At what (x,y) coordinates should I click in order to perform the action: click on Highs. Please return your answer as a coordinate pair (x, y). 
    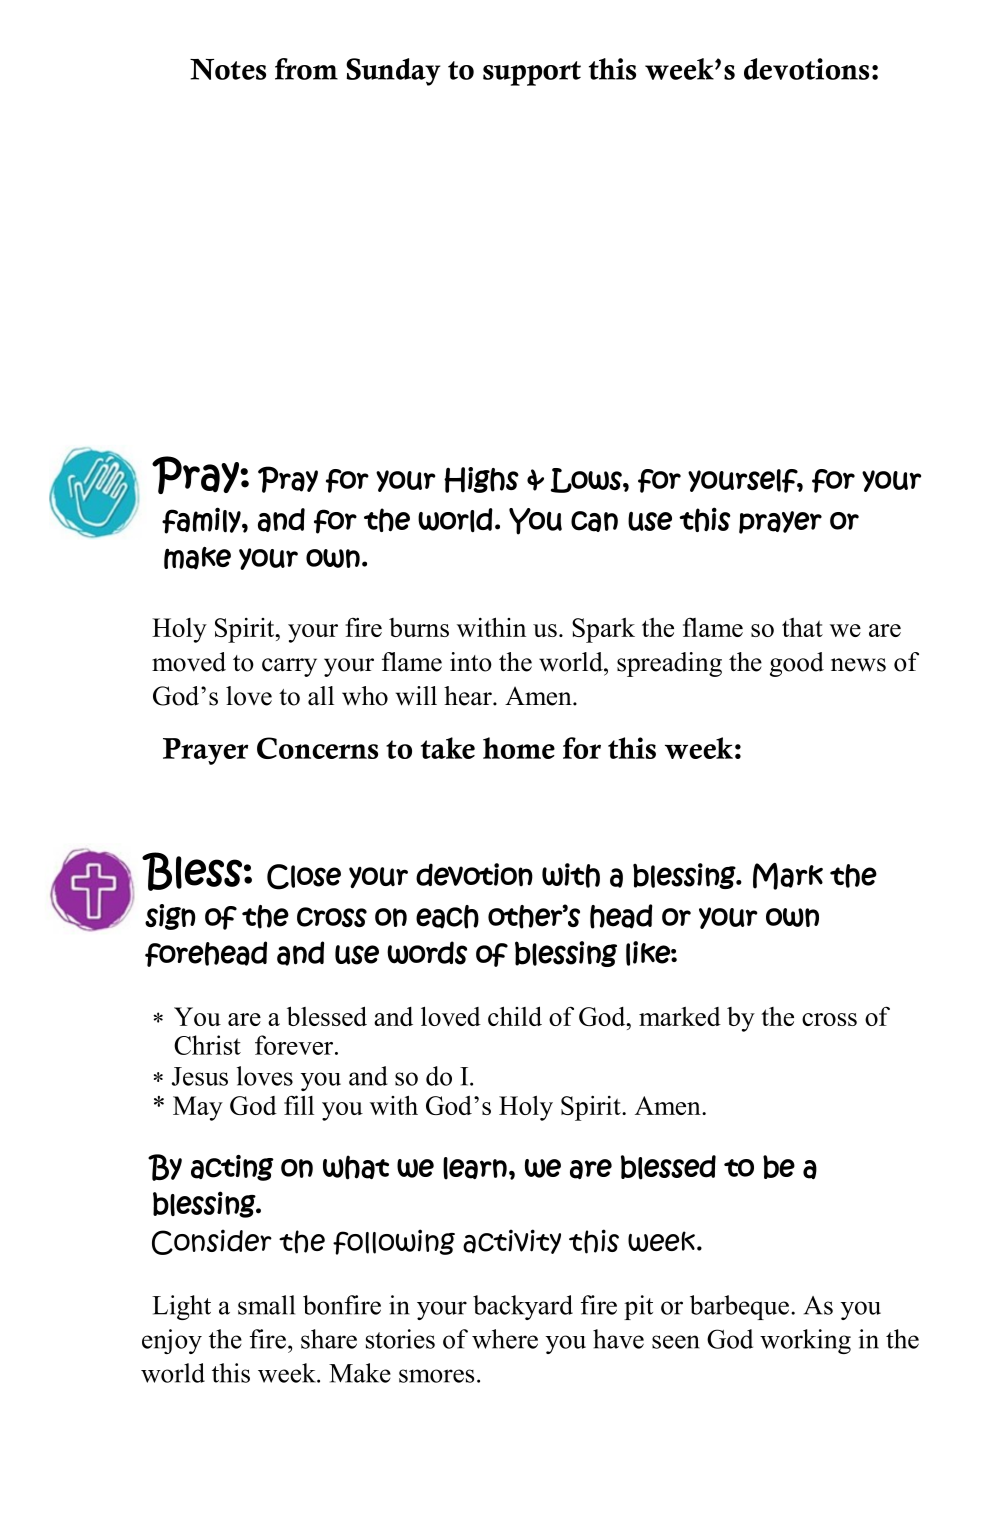
    Looking at the image, I should click on (481, 480).
